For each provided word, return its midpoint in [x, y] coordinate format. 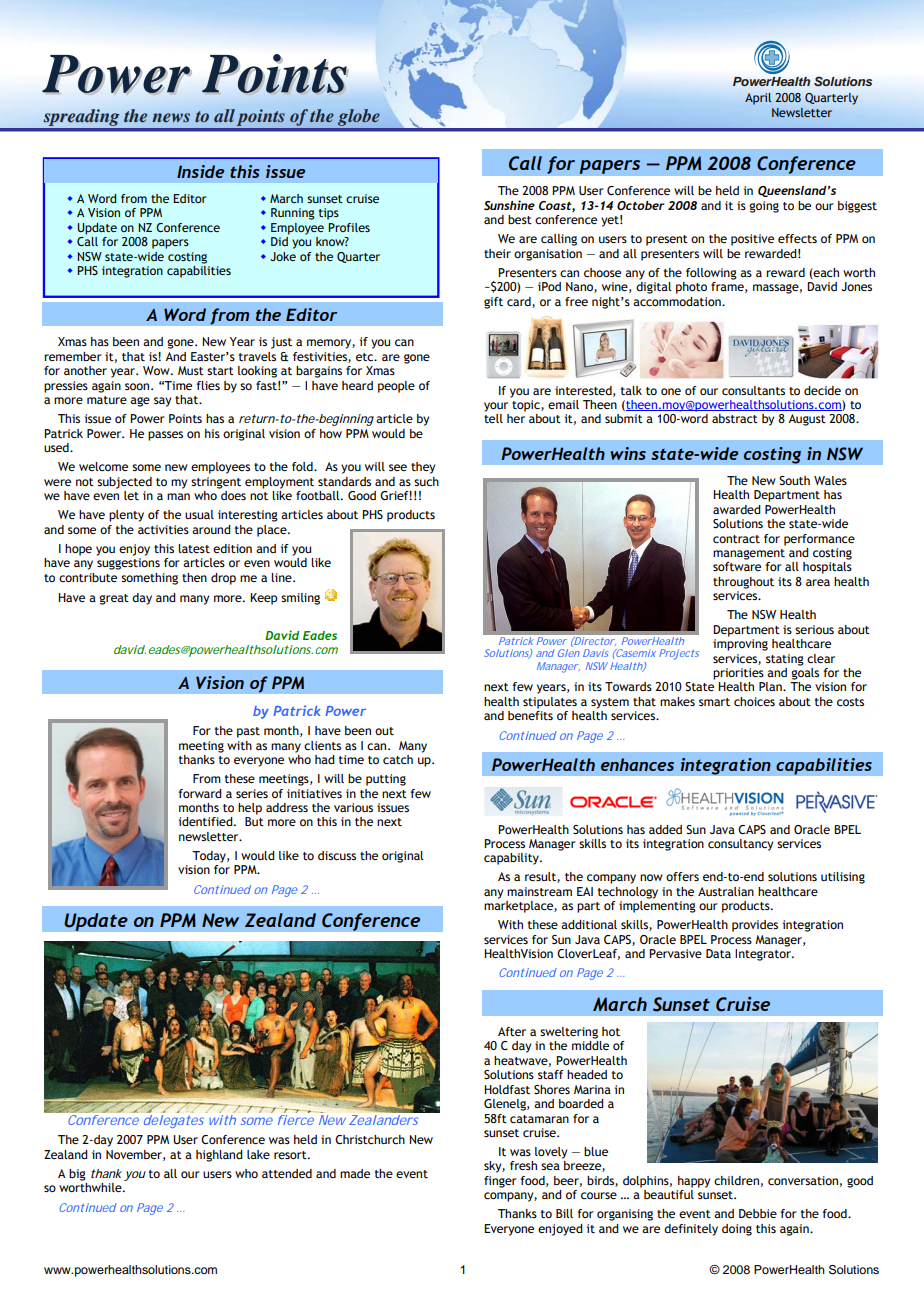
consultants [753, 391]
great [114, 599]
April [758, 99]
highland [219, 1156]
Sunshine [509, 205]
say [162, 402]
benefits [530, 715]
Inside [200, 171]
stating [785, 660]
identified [207, 821]
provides [755, 926]
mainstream [539, 891]
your [496, 407]
